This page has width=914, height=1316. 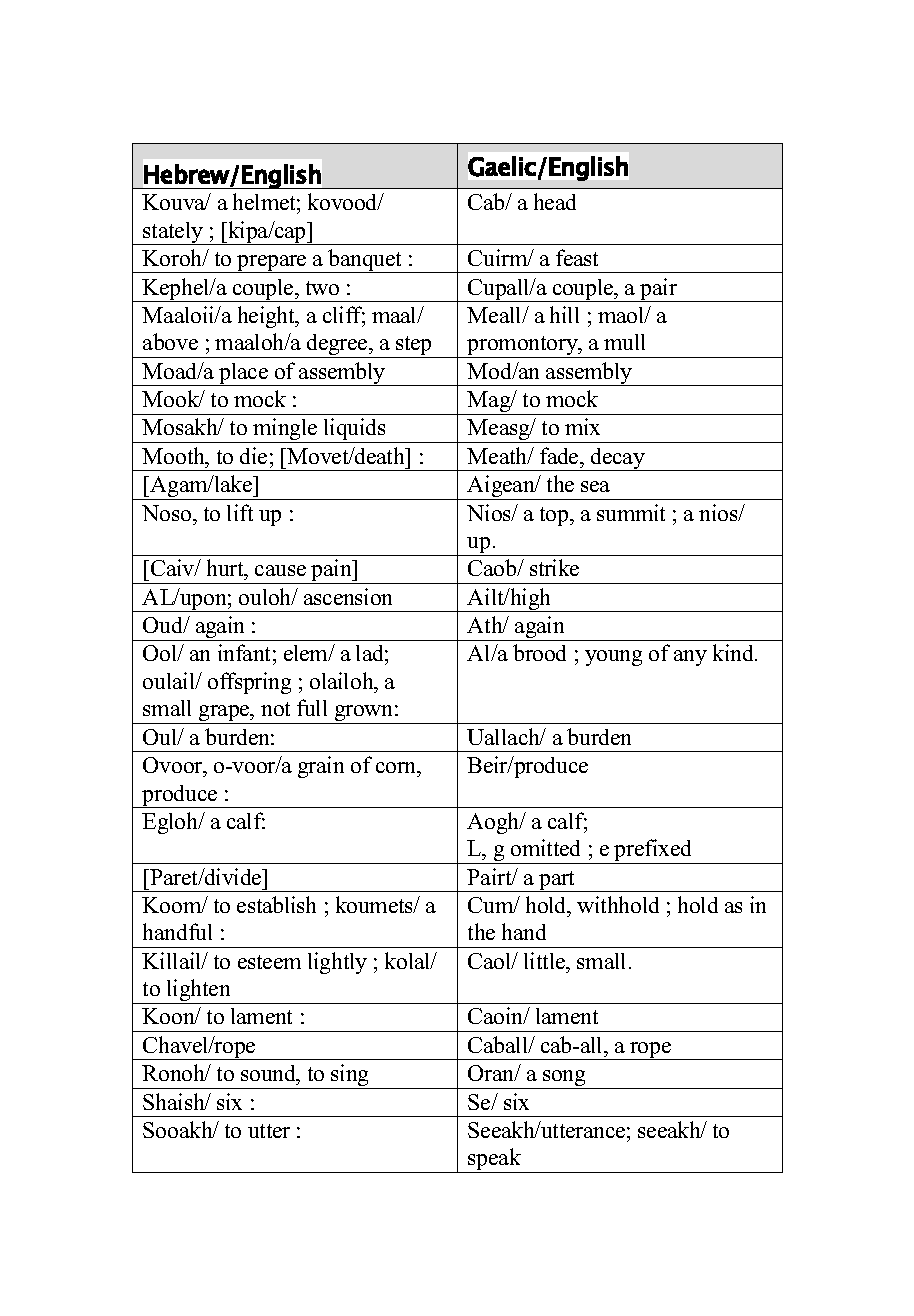 What do you see at coordinates (495, 1160) in the page?
I see `speak` at bounding box center [495, 1160].
